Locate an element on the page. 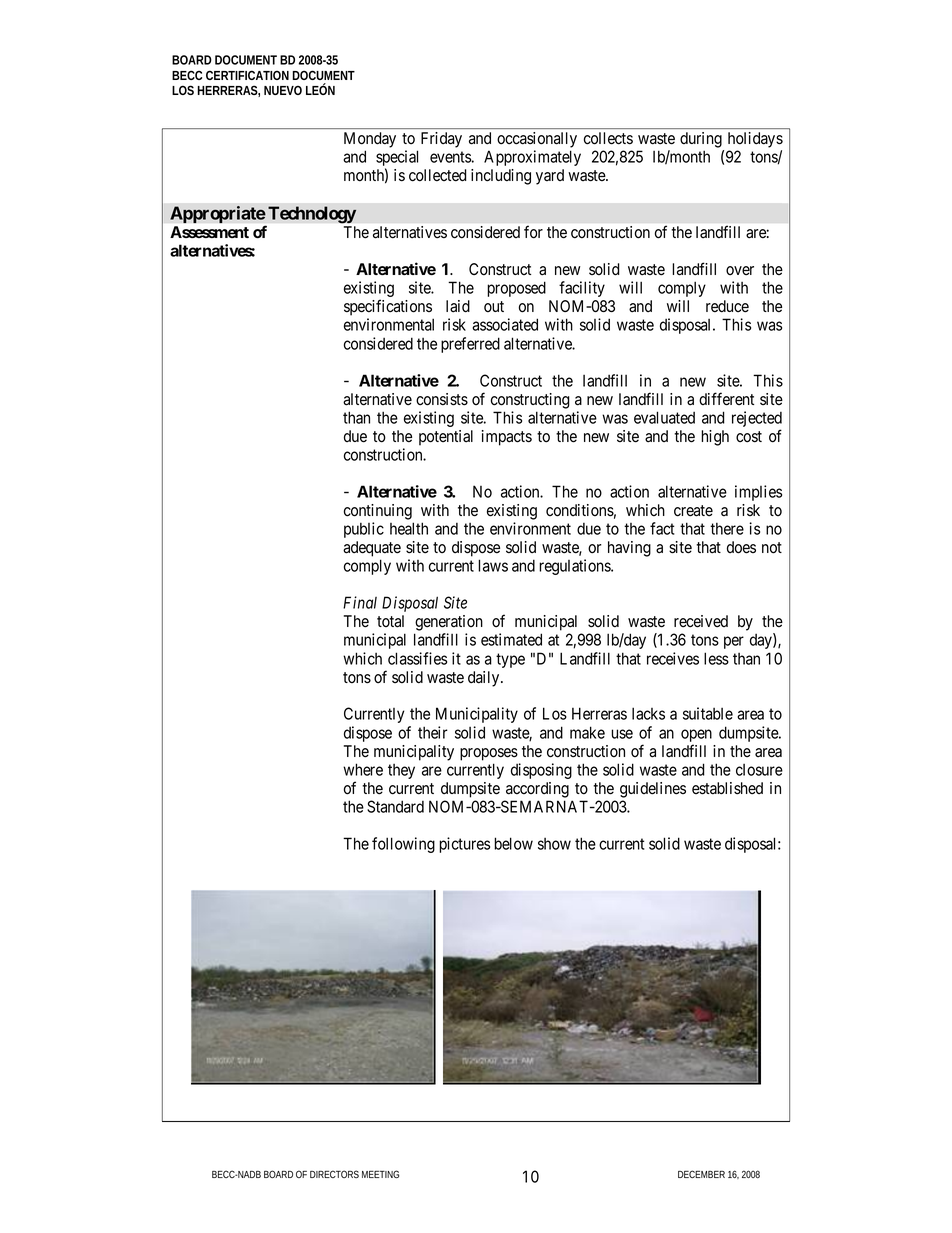 This document has width=952, height=1233. where is located at coordinates (363, 769).
